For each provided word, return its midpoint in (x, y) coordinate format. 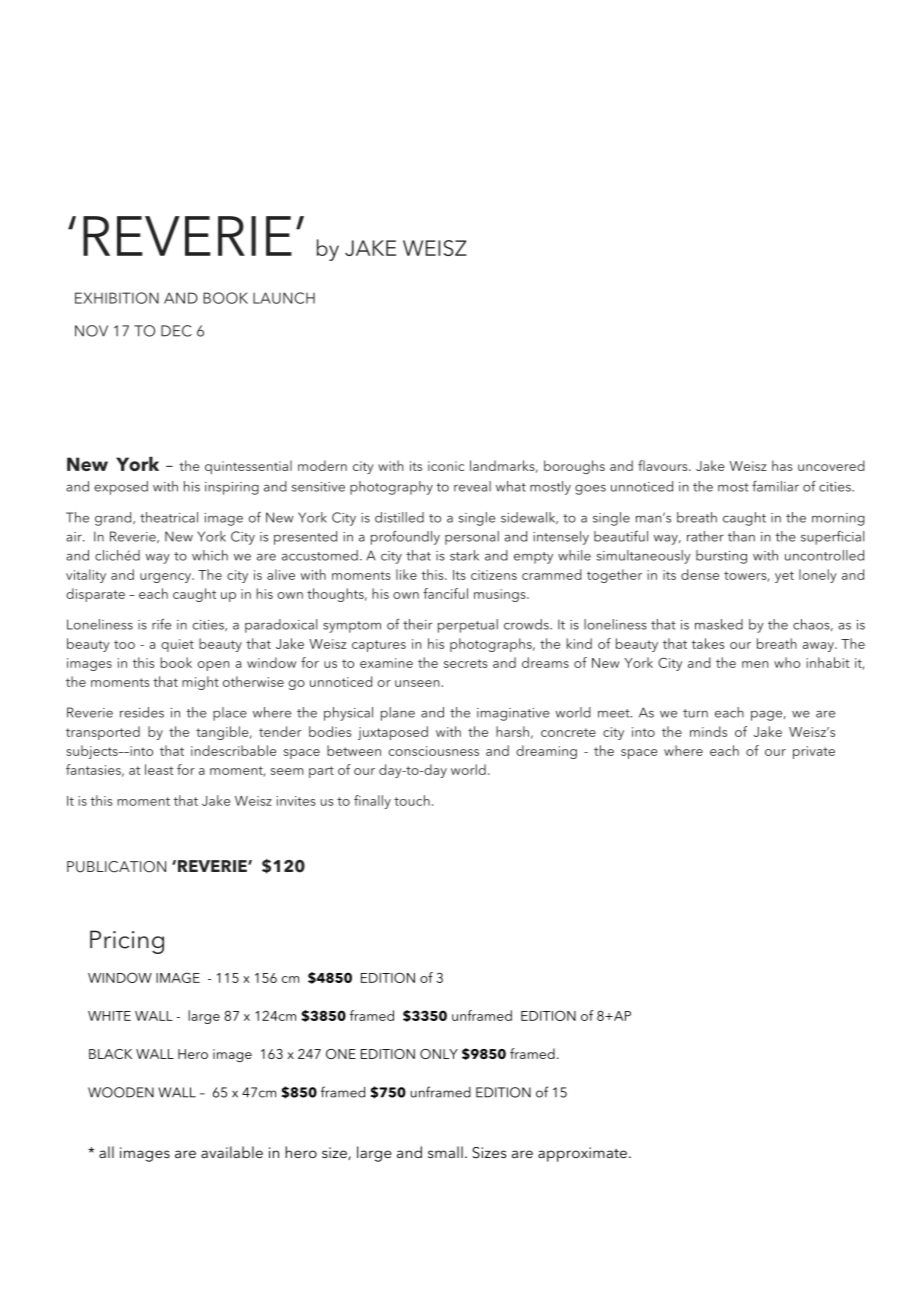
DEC (176, 331)
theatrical (169, 517)
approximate (582, 1154)
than (741, 536)
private (814, 752)
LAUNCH (284, 298)
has (782, 465)
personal (472, 538)
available (232, 1152)
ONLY (439, 1054)
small (445, 1152)
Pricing (127, 942)
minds (708, 731)
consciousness (434, 751)
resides (142, 712)
